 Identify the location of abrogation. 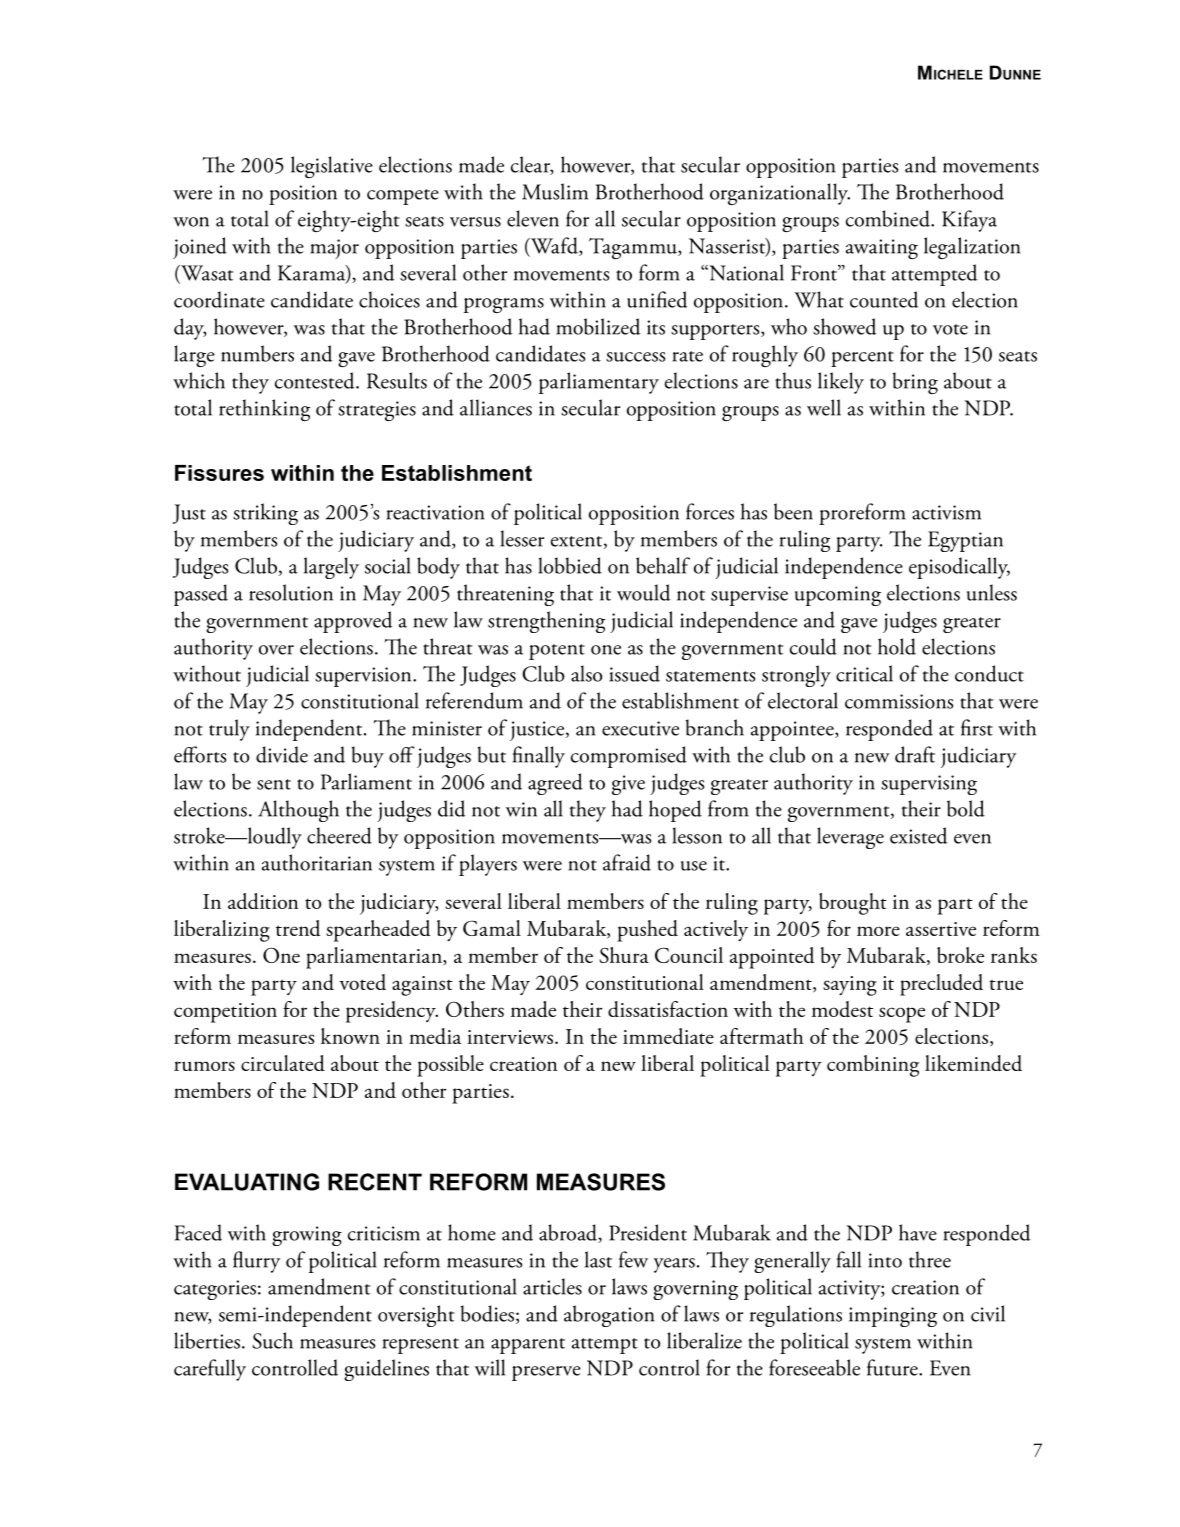
(609, 1316).
